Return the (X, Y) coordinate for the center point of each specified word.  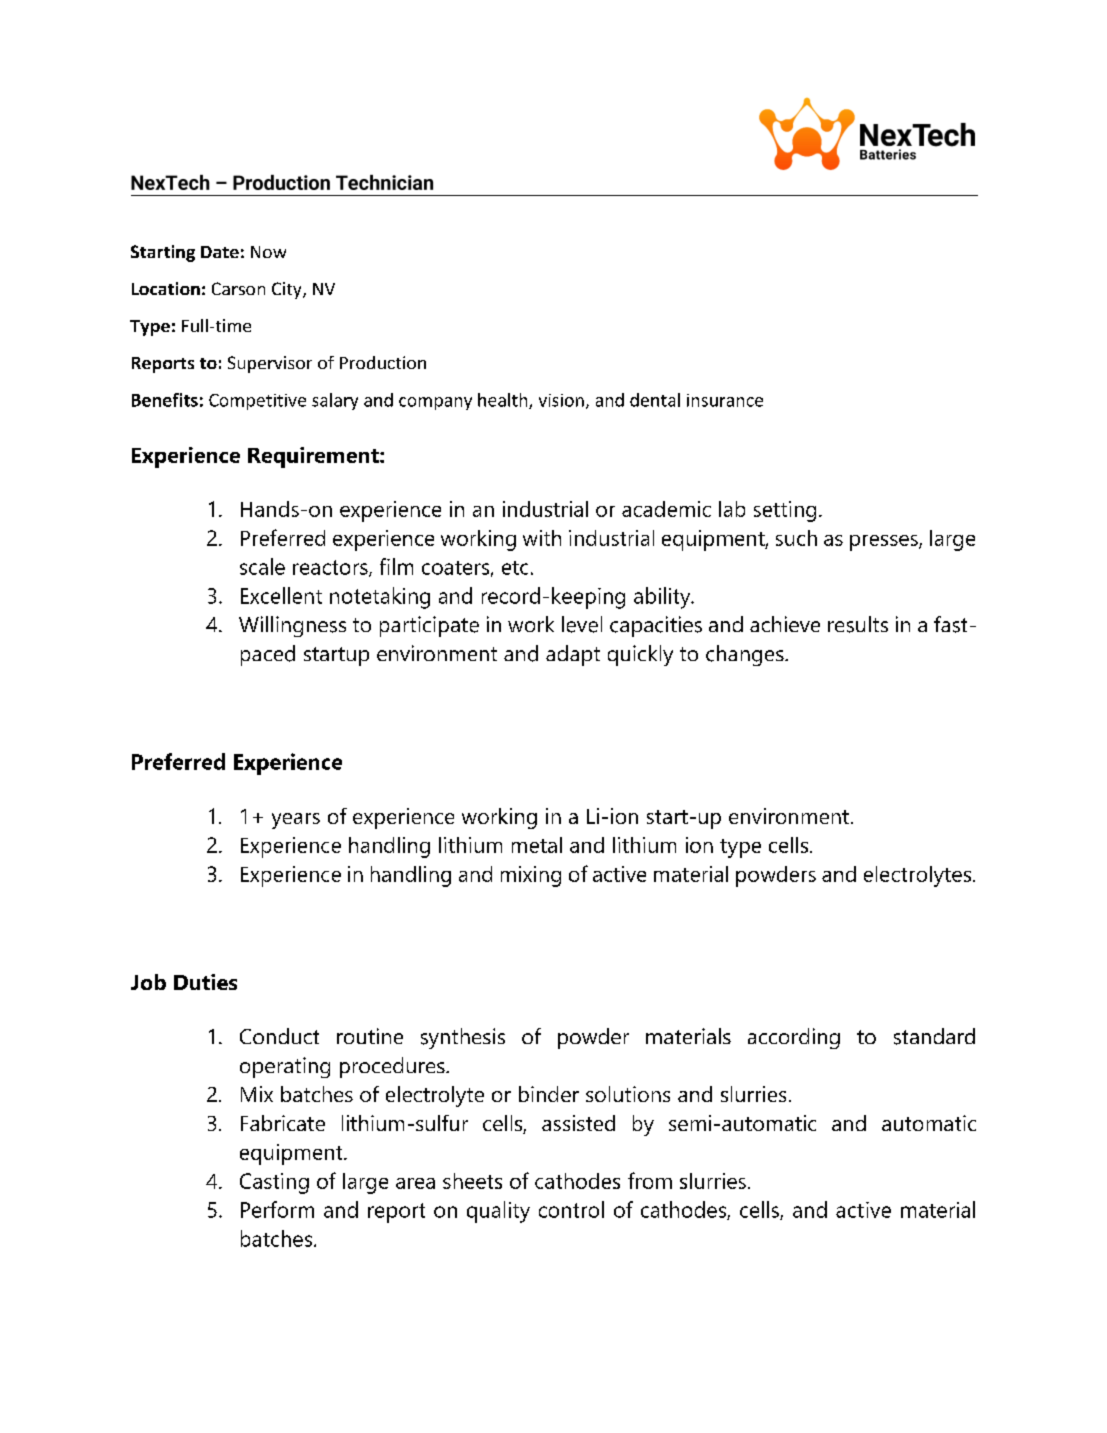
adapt (573, 655)
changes (746, 655)
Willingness (292, 626)
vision (561, 400)
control (571, 1209)
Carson (238, 288)
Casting (274, 1183)
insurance (725, 400)
